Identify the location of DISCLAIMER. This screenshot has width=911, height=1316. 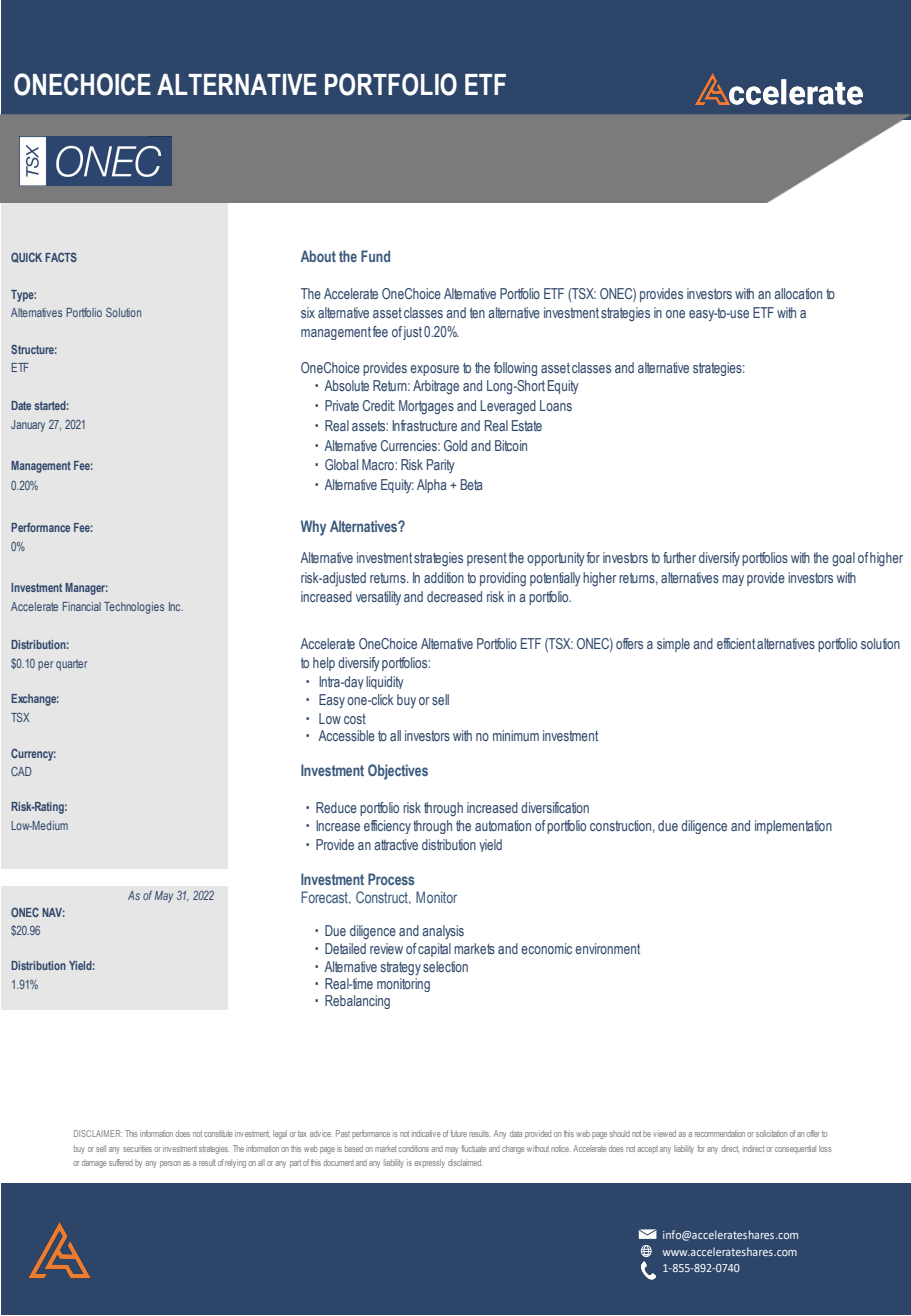
(98, 1133).
